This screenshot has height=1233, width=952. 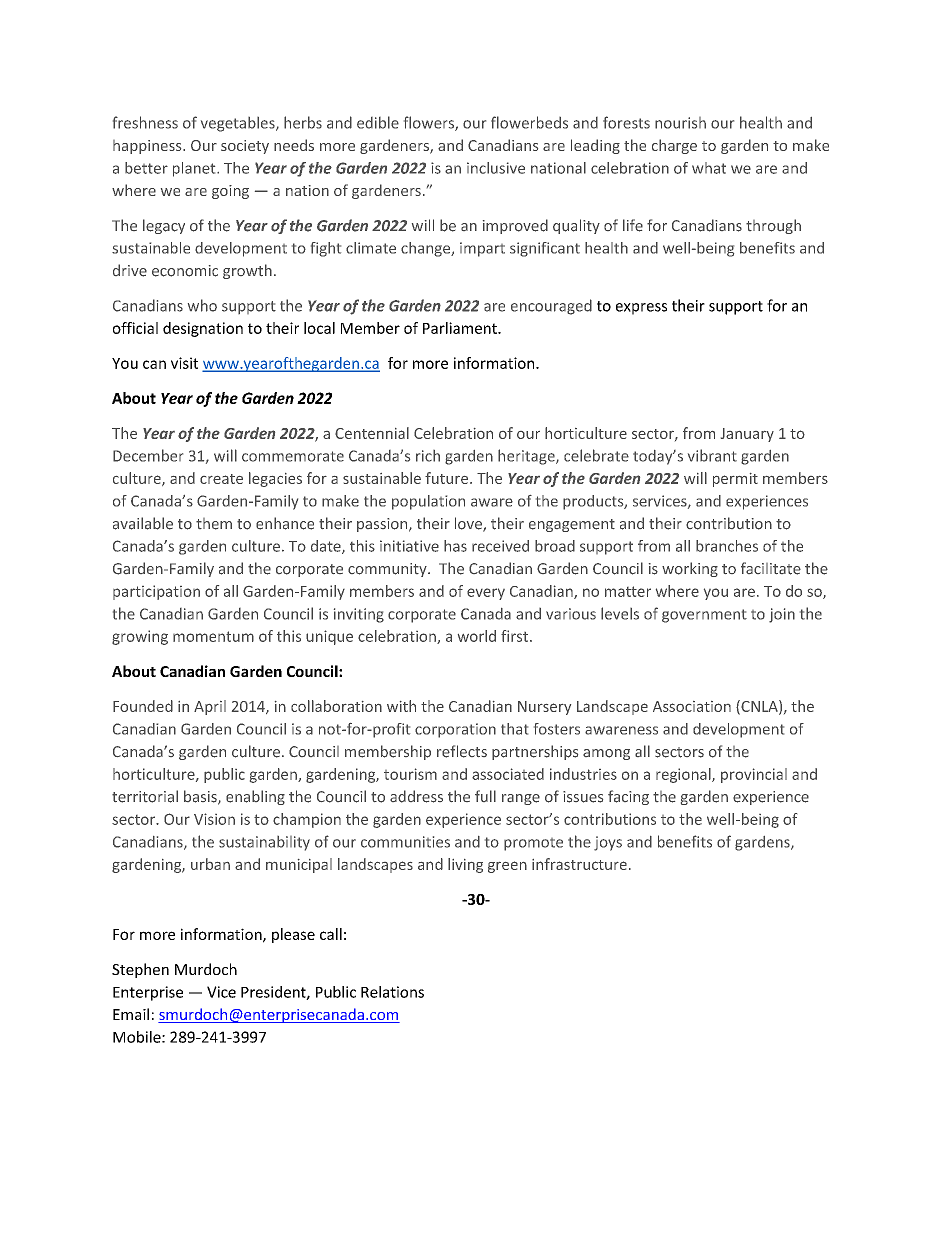 I want to click on society, so click(x=245, y=147).
